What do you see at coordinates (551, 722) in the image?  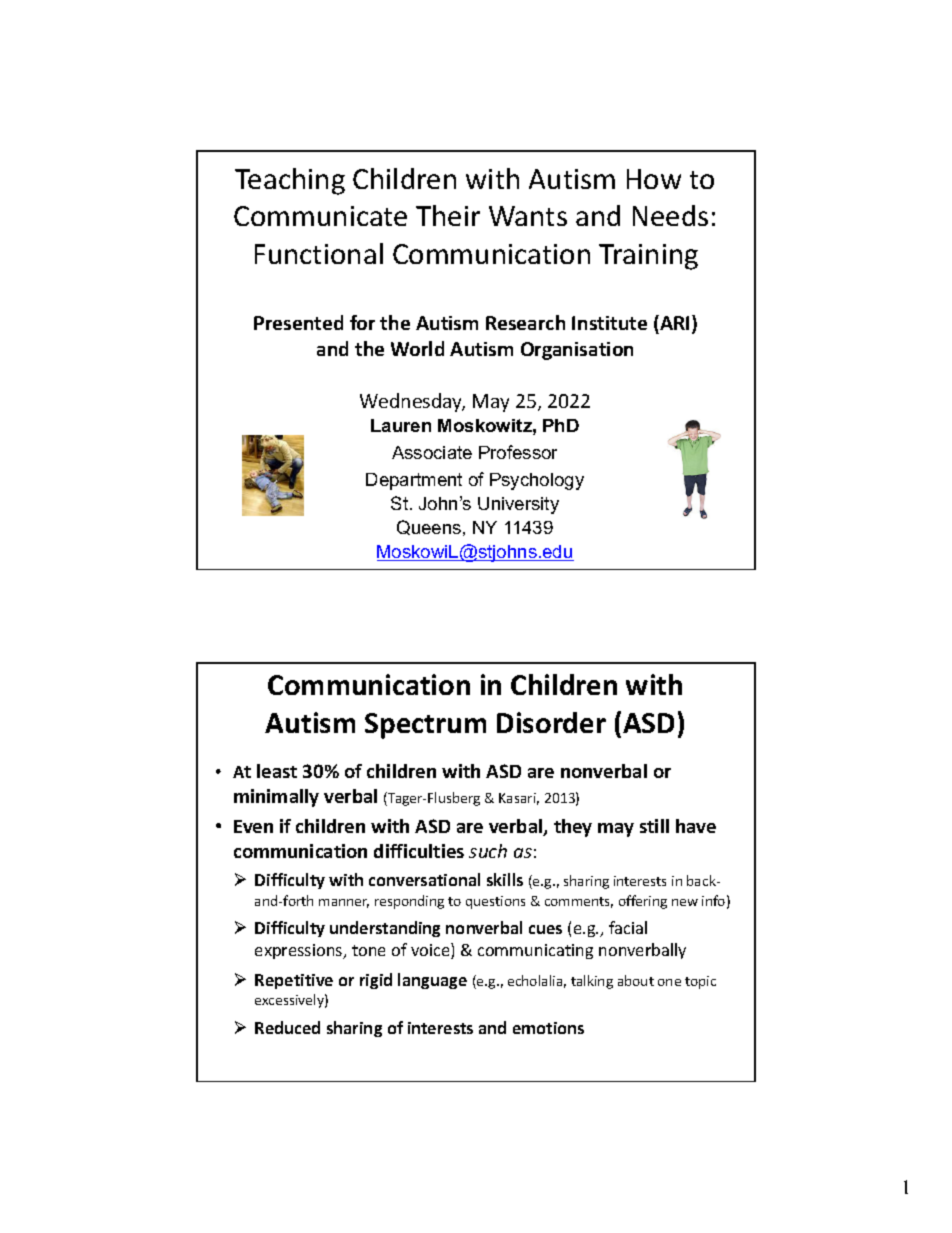 I see `Disorder` at bounding box center [551, 722].
